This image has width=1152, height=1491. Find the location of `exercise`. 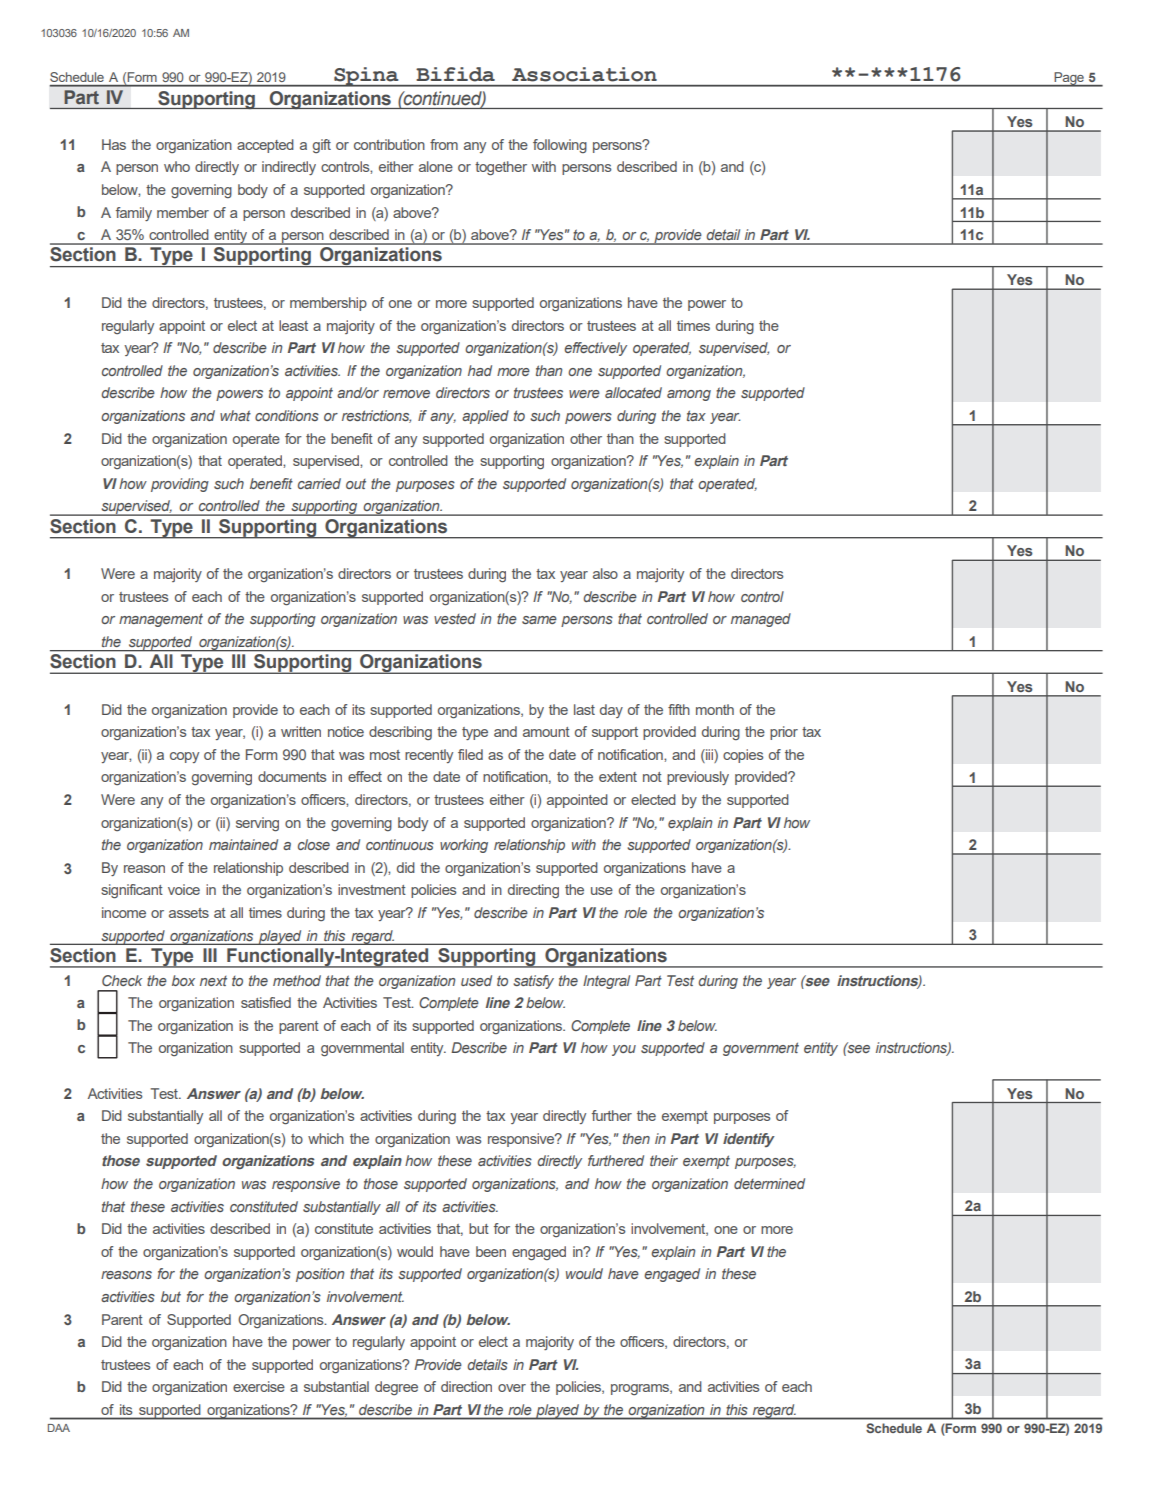

exercise is located at coordinates (259, 1386).
